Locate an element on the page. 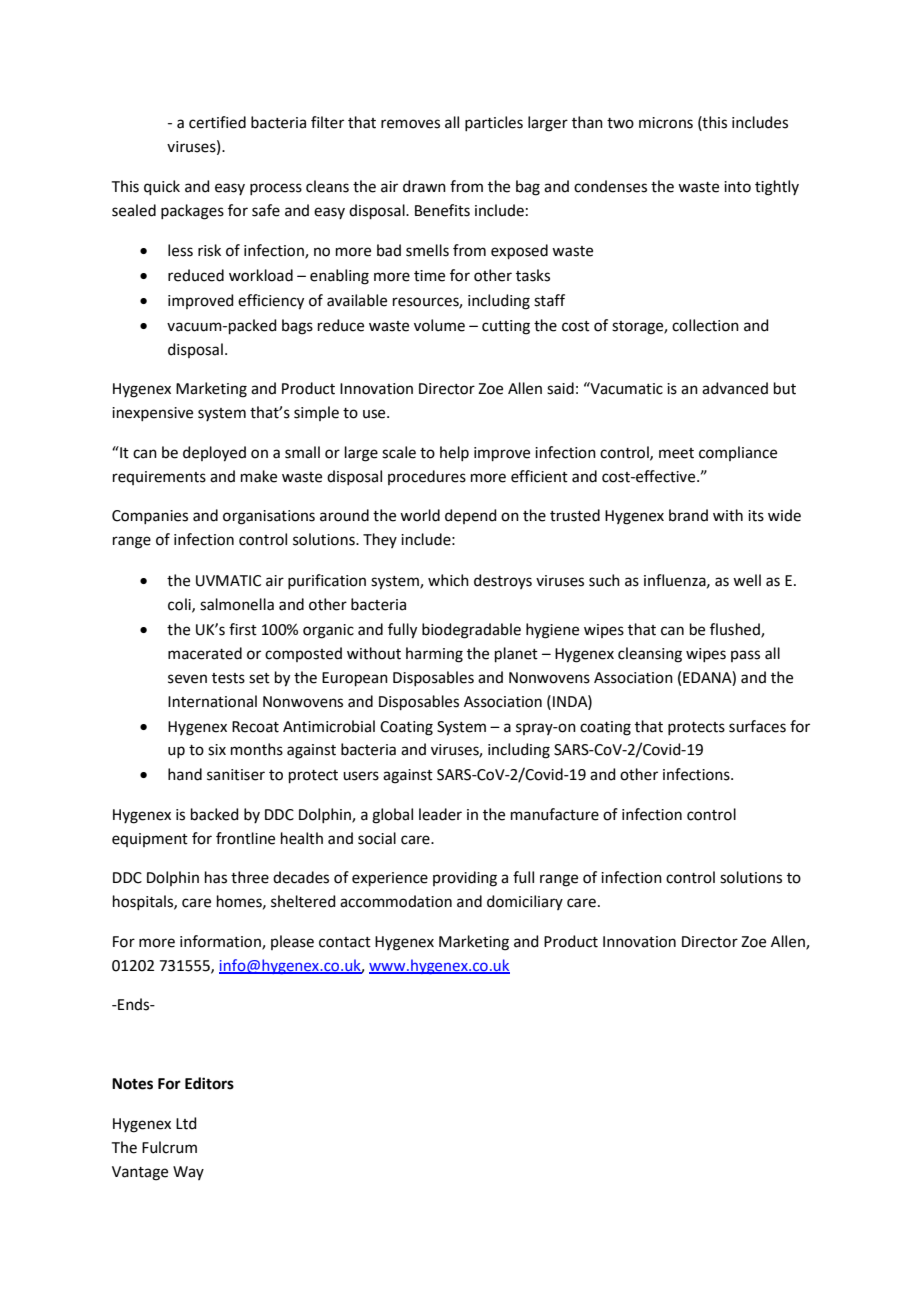 Image resolution: width=924 pixels, height=1308 pixels. biodegradable is located at coordinates (471, 631).
